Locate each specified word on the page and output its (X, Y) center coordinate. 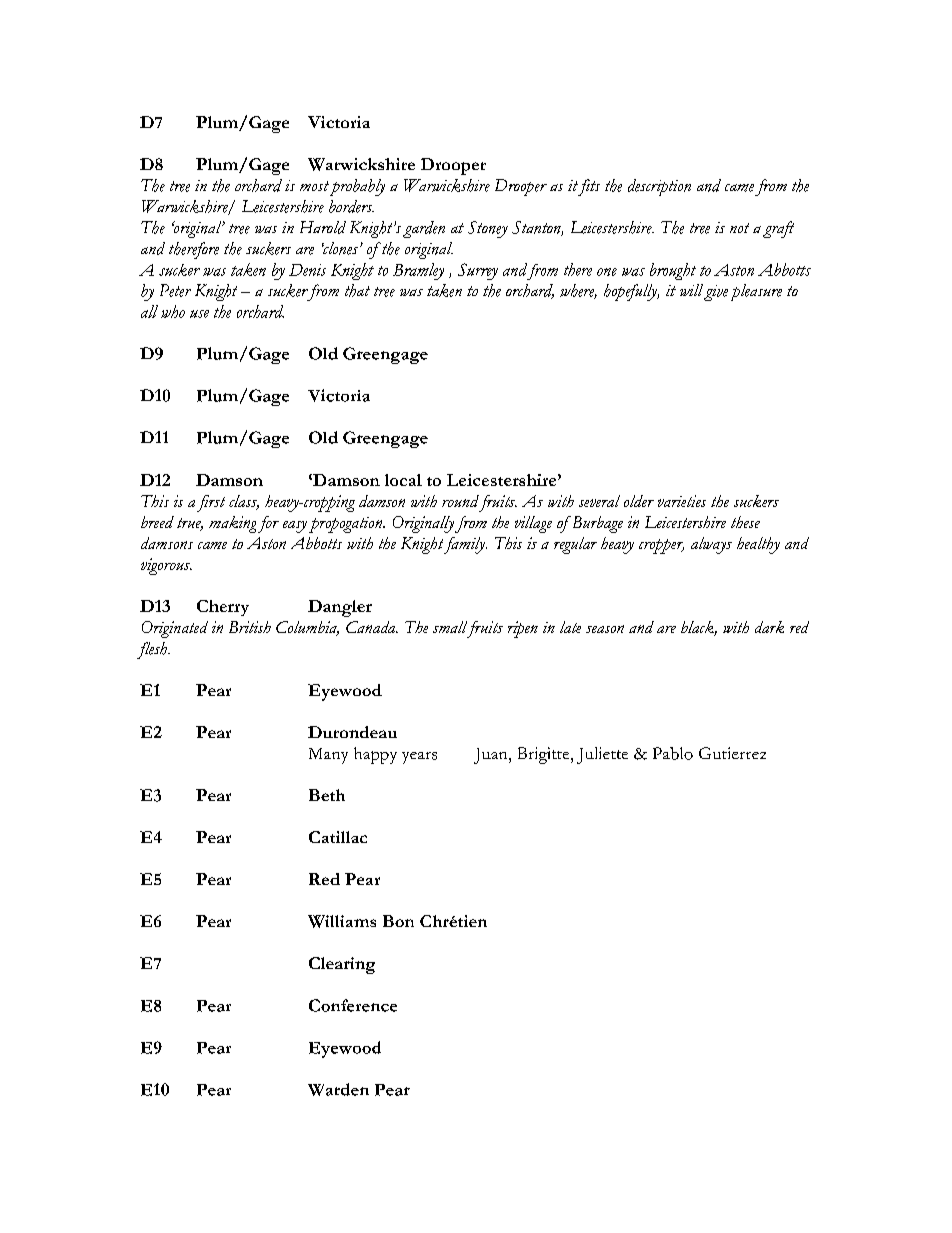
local (403, 480)
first (211, 503)
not (739, 228)
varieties (682, 501)
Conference (353, 1005)
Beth (327, 795)
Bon (398, 921)
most (314, 186)
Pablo (673, 753)
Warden (338, 1089)
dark (769, 627)
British (250, 627)
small (450, 627)
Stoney (488, 229)
